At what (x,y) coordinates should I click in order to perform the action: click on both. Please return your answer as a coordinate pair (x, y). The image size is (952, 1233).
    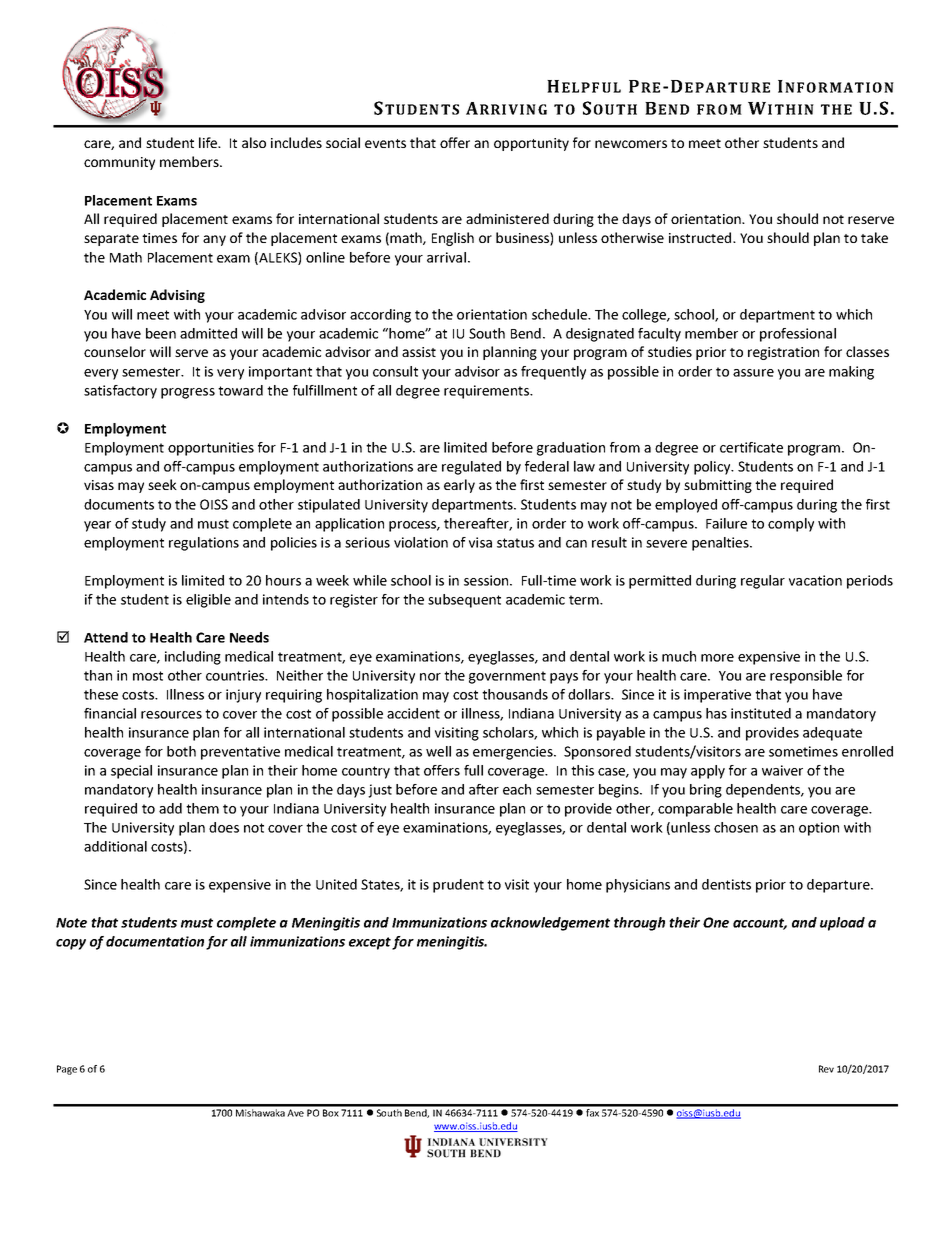
    Looking at the image, I should click on (181, 751).
